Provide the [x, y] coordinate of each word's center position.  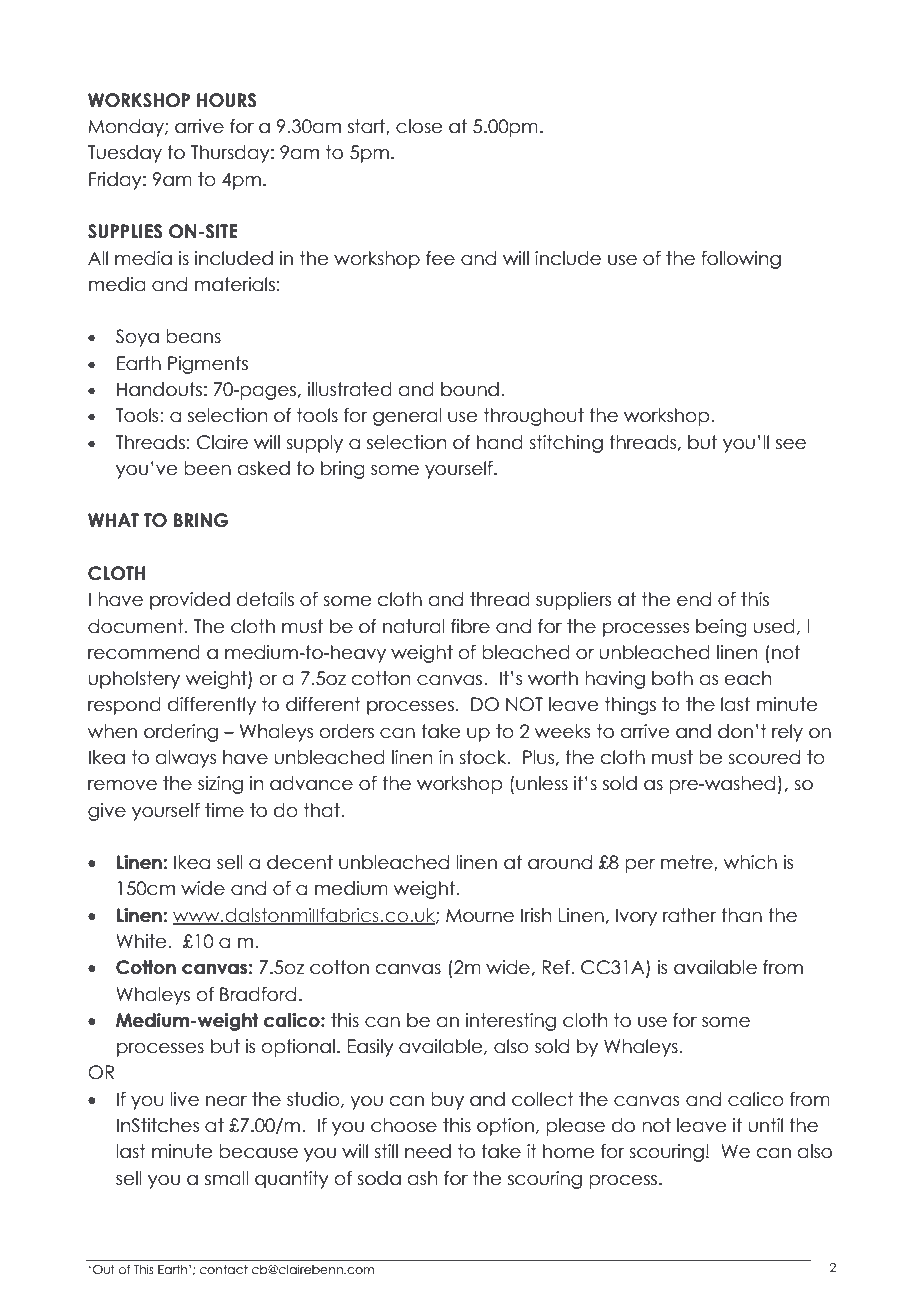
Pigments [208, 365]
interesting [511, 1022]
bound [470, 389]
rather [689, 915]
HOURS [227, 100]
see [791, 444]
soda [379, 1178]
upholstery [134, 680]
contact [224, 1269]
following [741, 260]
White [142, 941]
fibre [470, 626]
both [672, 678]
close [419, 126]
